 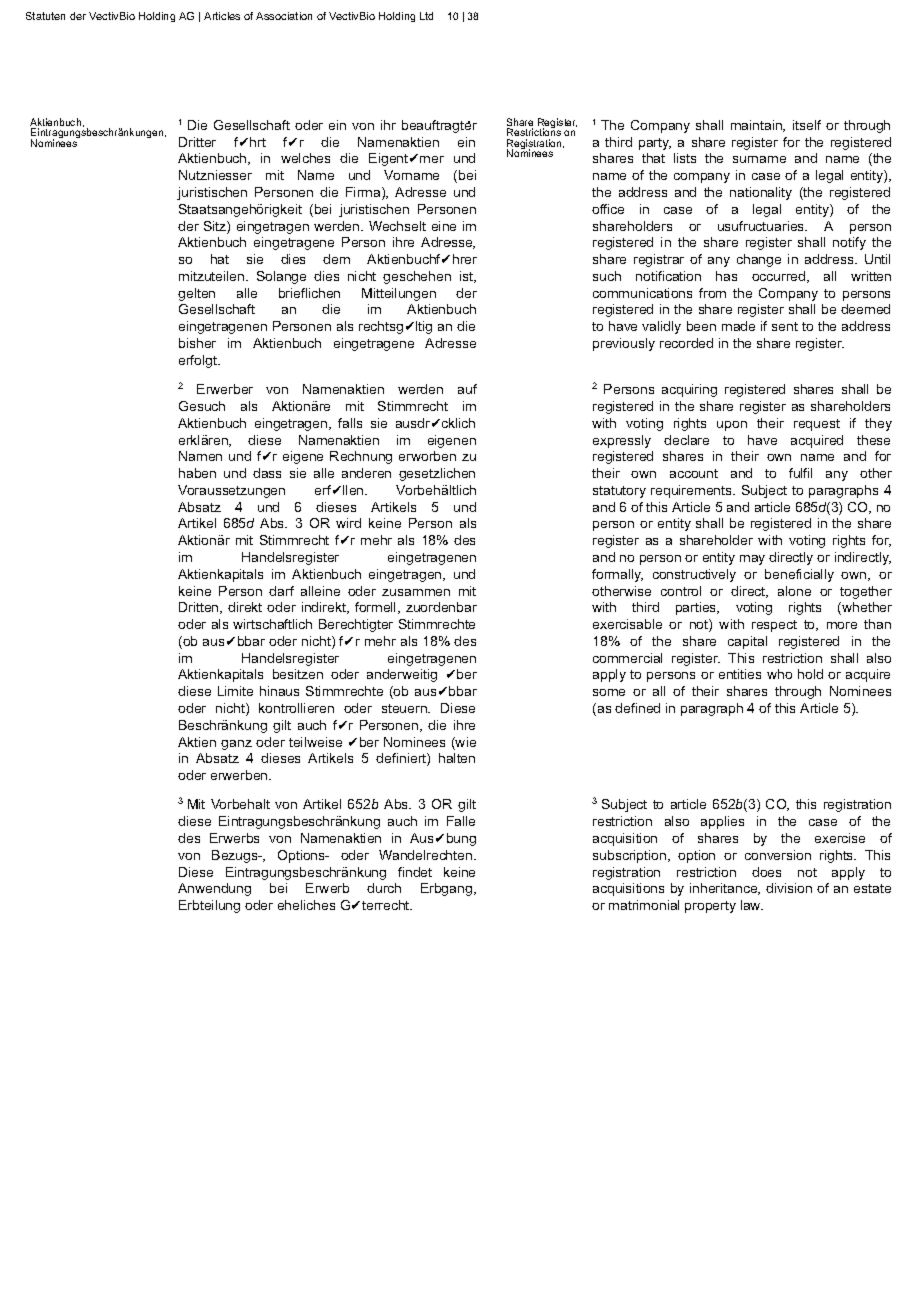 What do you see at coordinates (779, 674) in the document?
I see `who` at bounding box center [779, 674].
